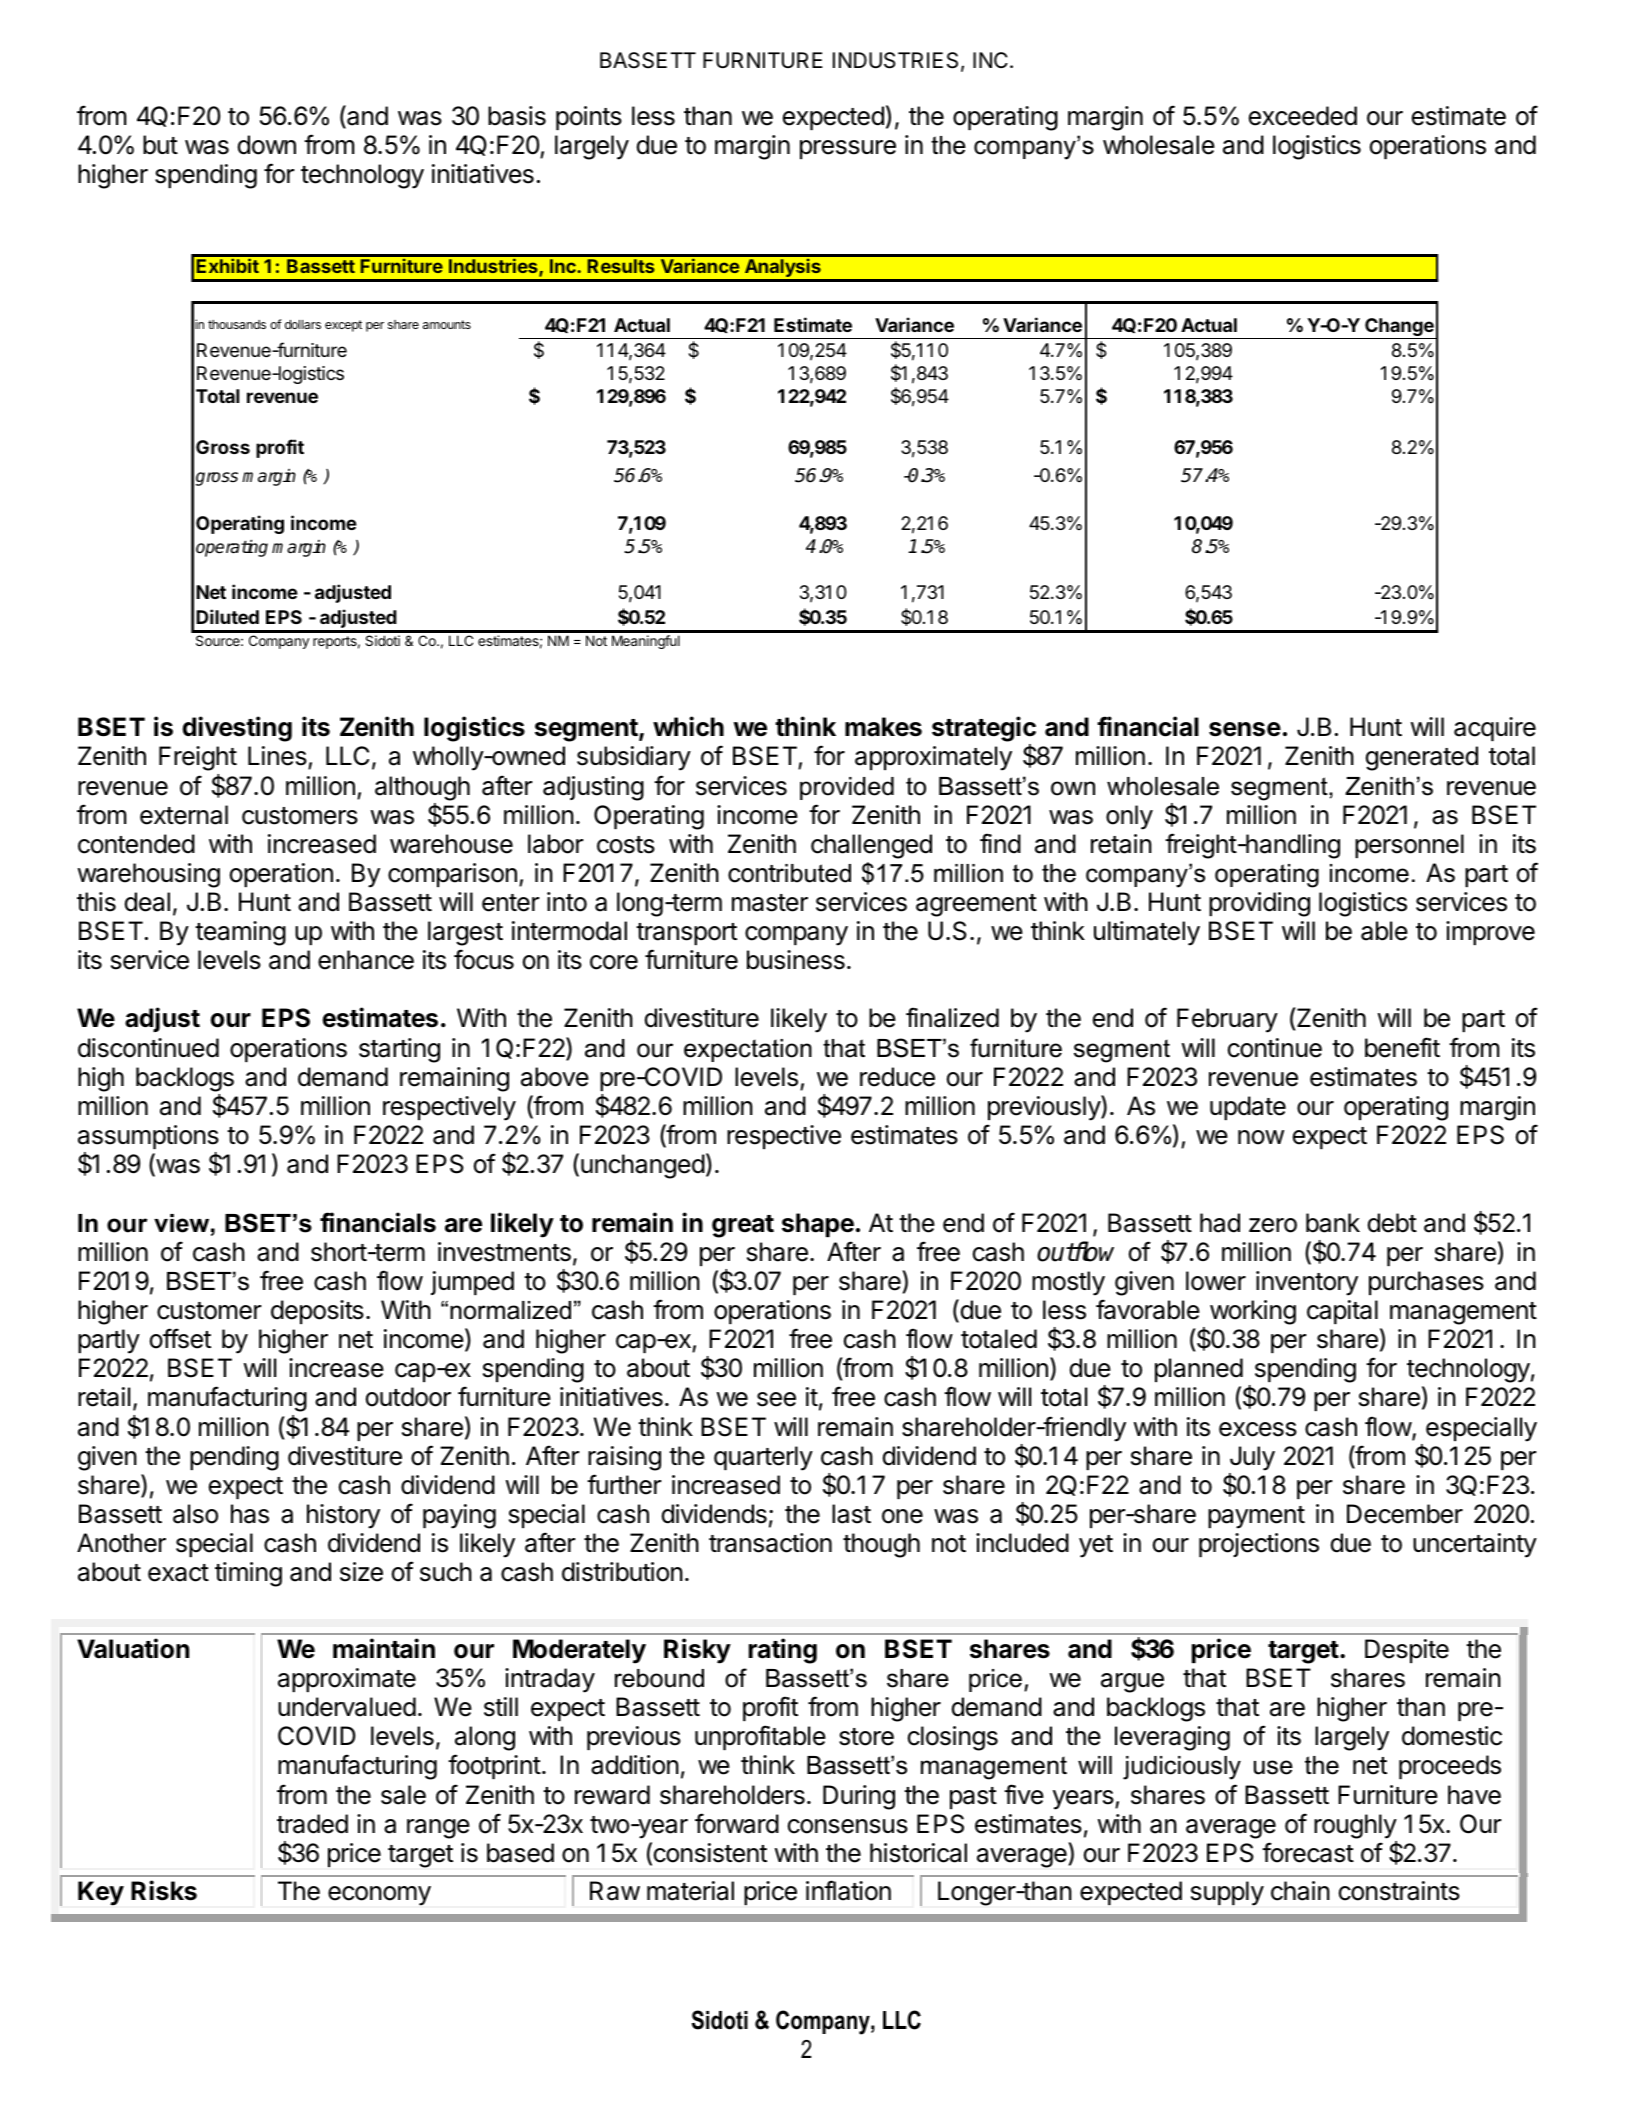  I want to click on traded, so click(312, 1824).
